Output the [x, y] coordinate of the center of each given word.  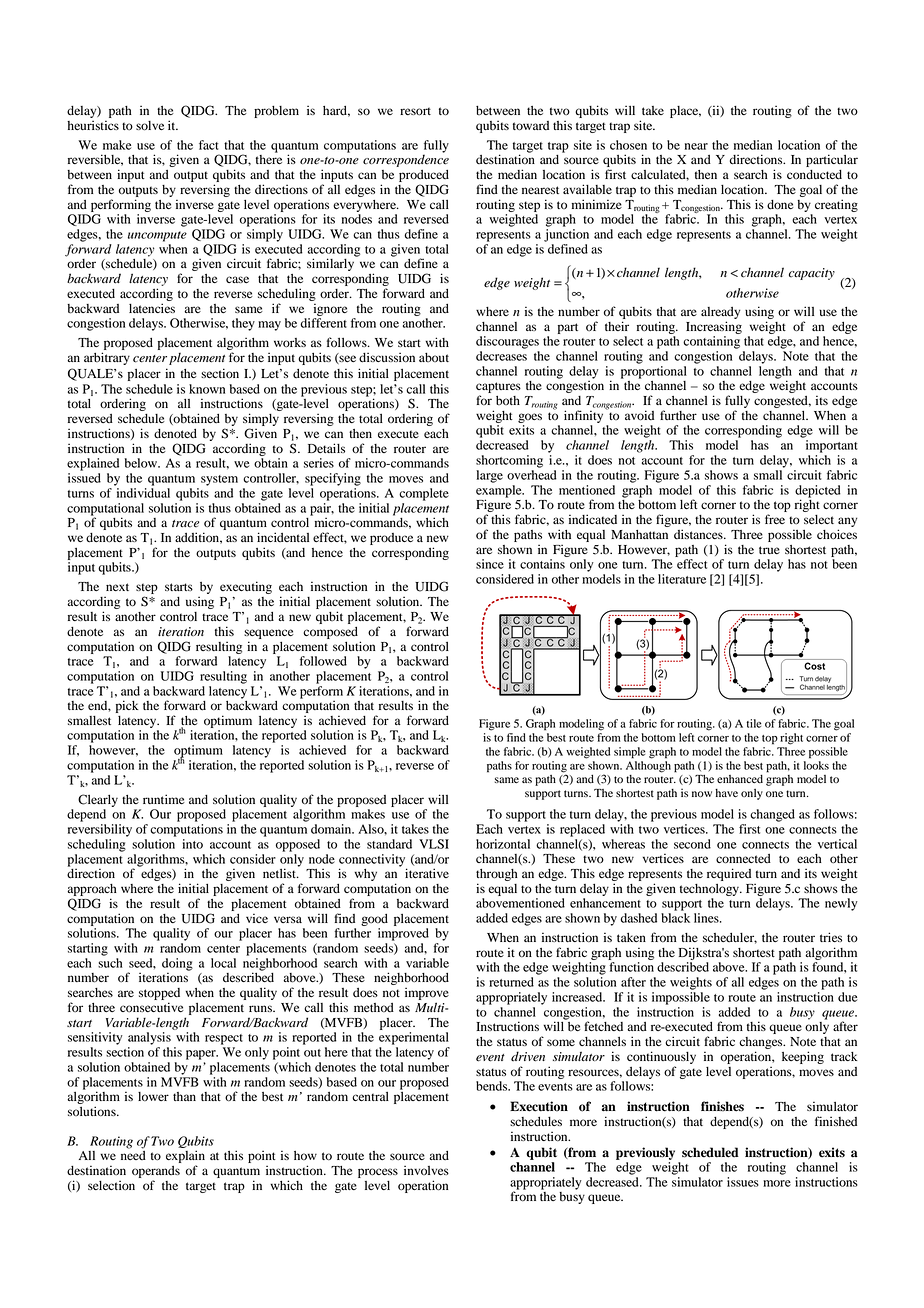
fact [208, 145]
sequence [269, 634]
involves [426, 1170]
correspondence [406, 159]
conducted [814, 175]
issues [743, 1182]
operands [156, 1172]
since [490, 564]
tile [754, 723]
